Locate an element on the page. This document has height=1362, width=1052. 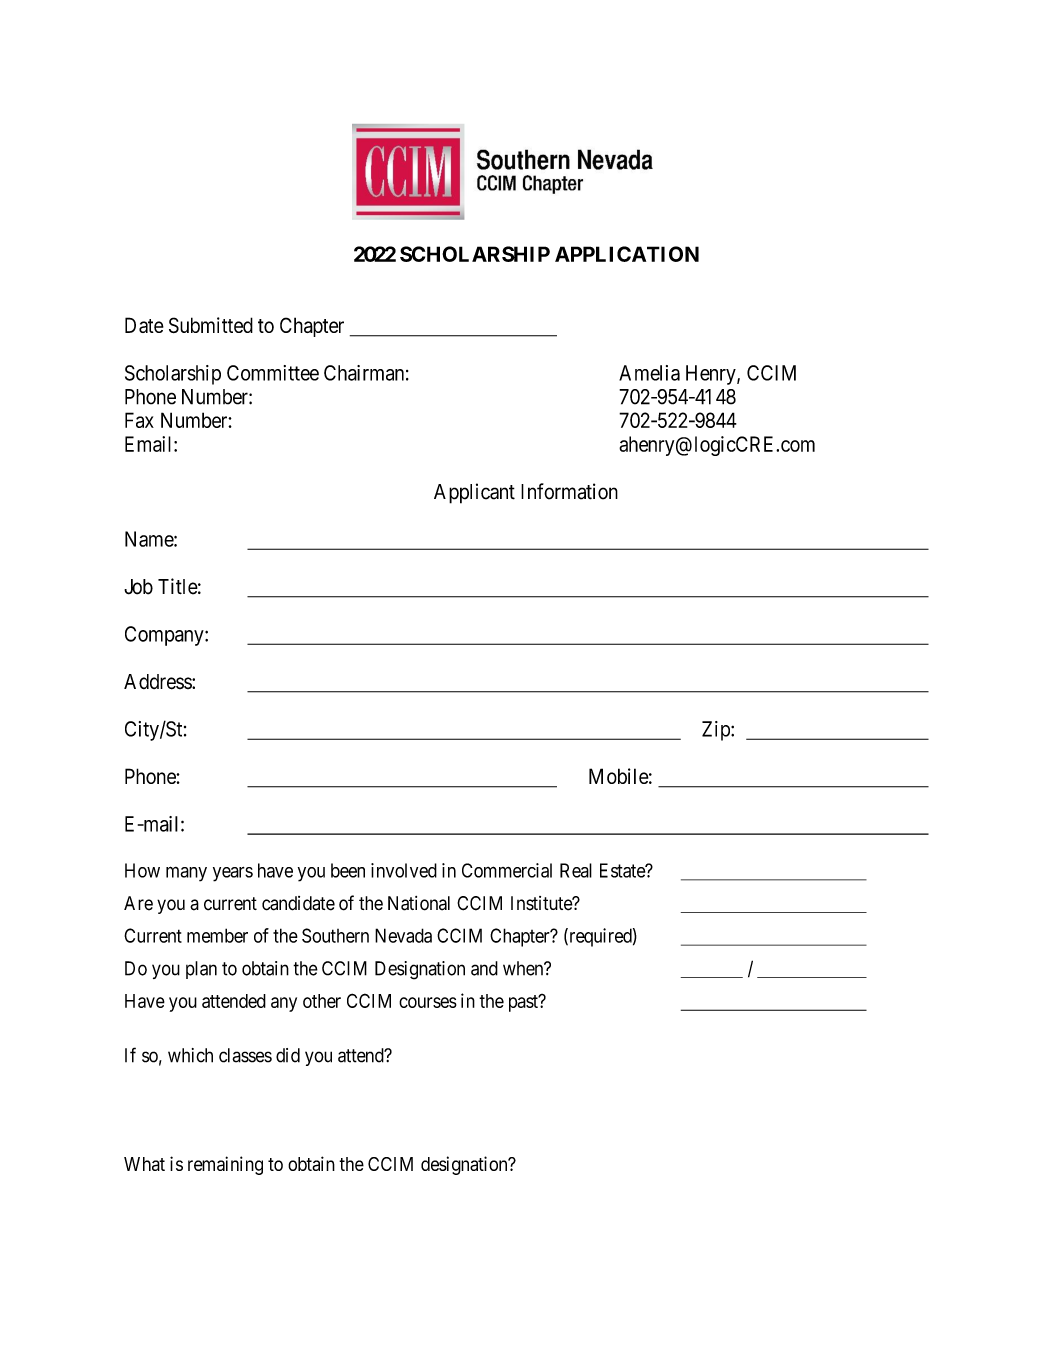
APPLICATION is located at coordinates (627, 254).
